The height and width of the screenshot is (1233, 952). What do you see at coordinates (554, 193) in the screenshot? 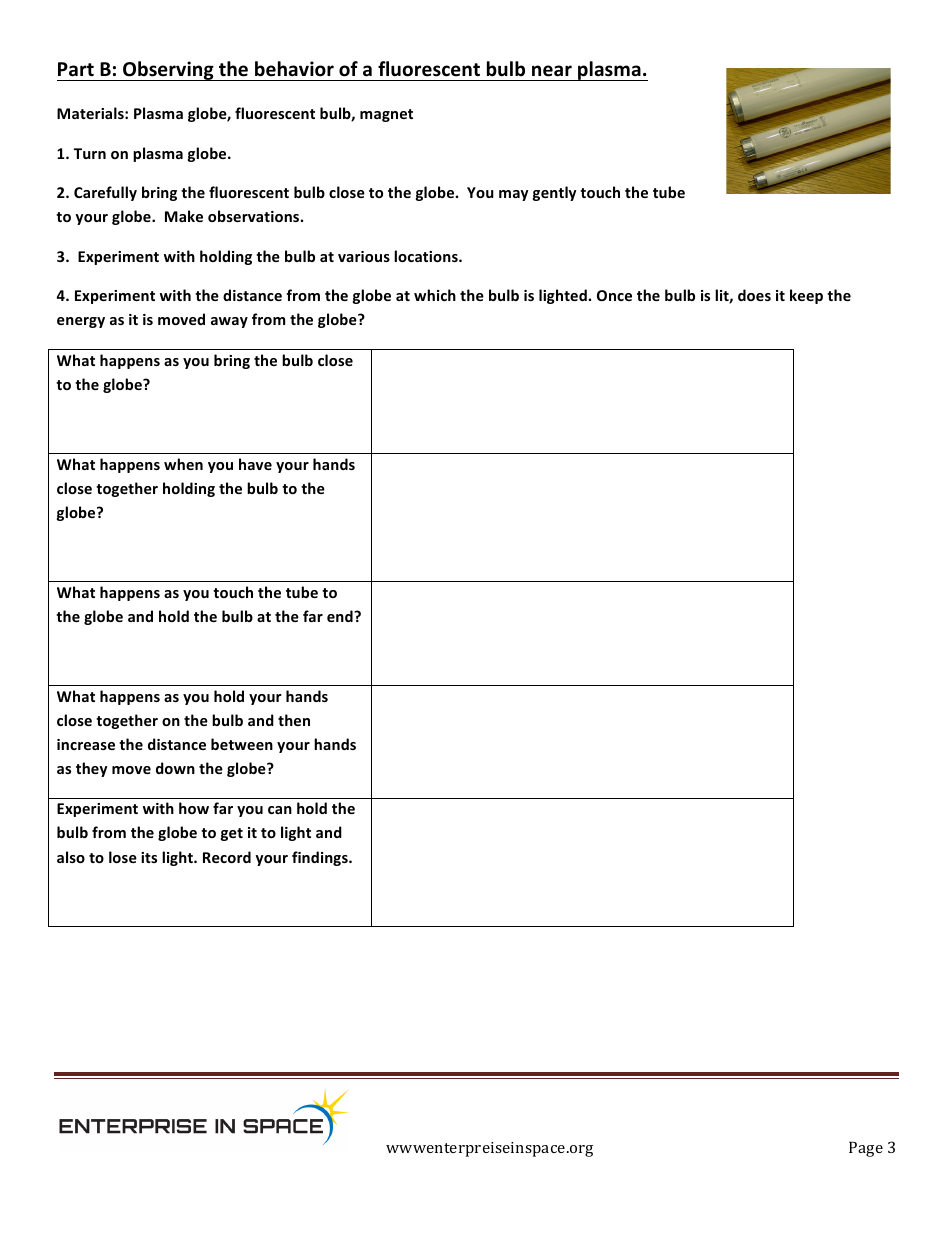
I see `gently` at bounding box center [554, 193].
